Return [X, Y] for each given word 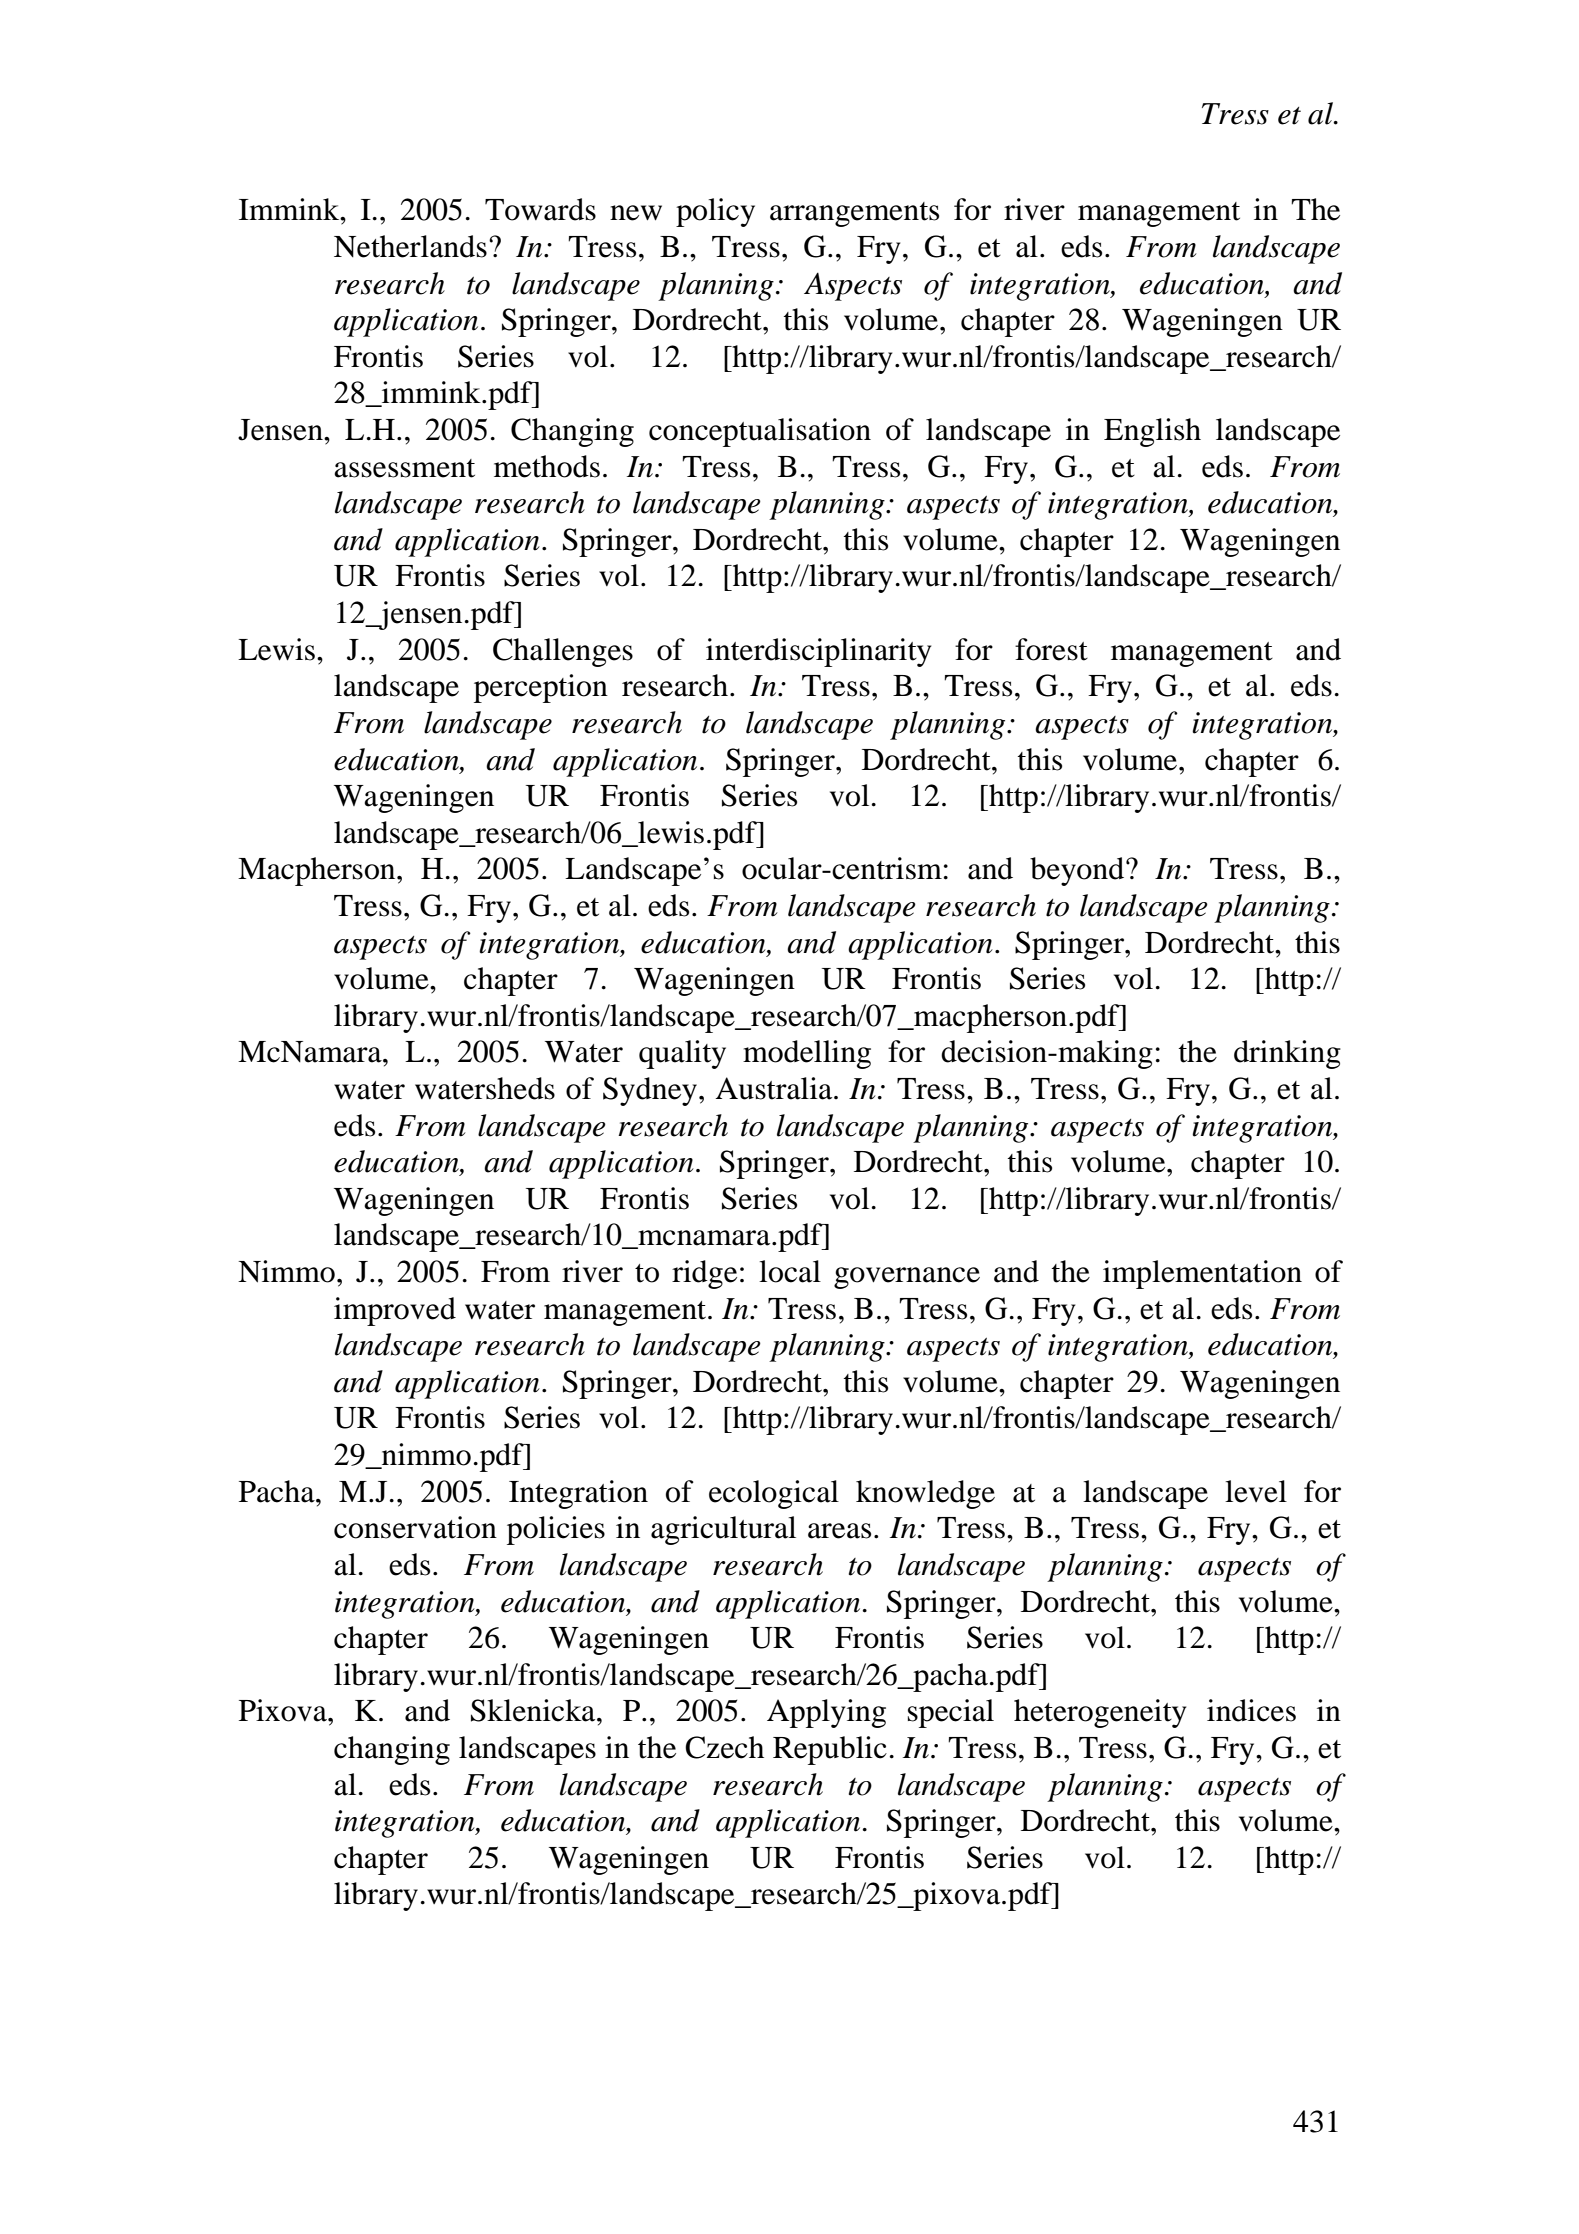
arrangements [854, 214]
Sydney [650, 1091]
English [1152, 432]
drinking [1287, 1054]
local [790, 1271]
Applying [826, 1713]
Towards [540, 209]
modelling [807, 1054]
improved [395, 1311]
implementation [1202, 1274]
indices [1251, 1710]
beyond [1078, 871]
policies [556, 1530]
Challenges [563, 652]
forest [1051, 649]
